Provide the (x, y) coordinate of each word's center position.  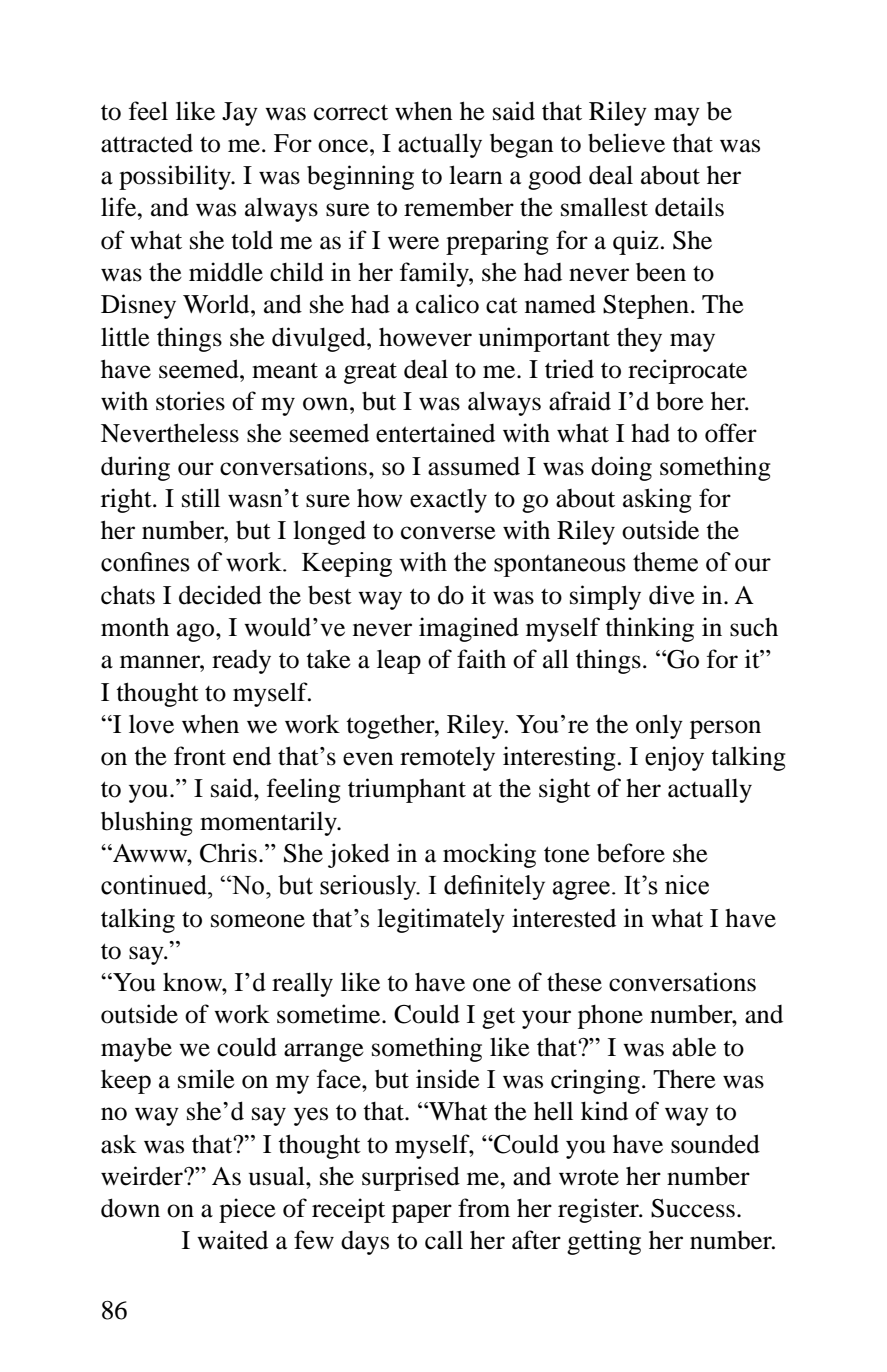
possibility (176, 177)
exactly (448, 501)
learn (476, 175)
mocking (489, 855)
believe (626, 143)
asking (657, 500)
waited (232, 1240)
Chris (228, 853)
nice (687, 885)
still (201, 498)
